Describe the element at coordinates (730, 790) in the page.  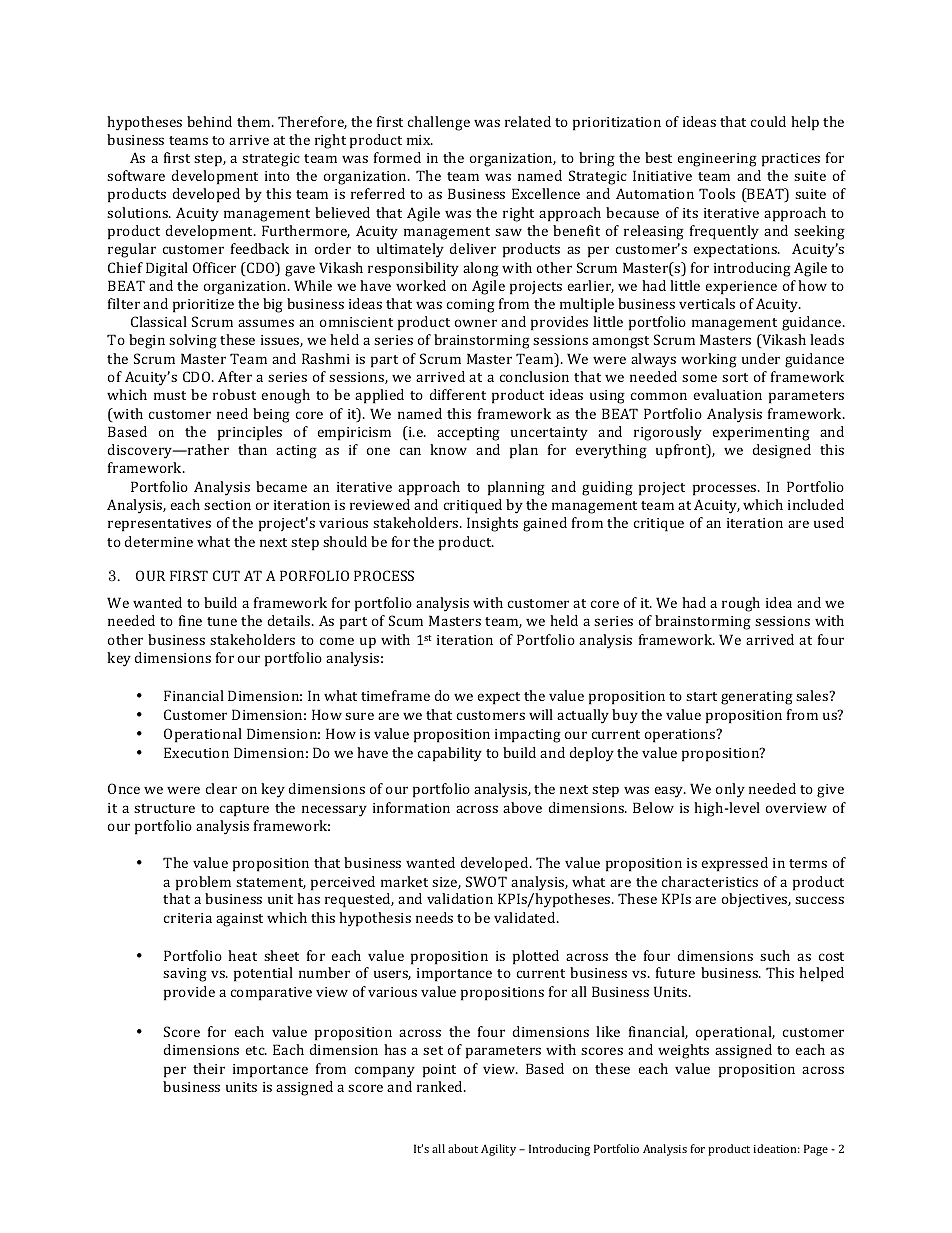
I see `only` at that location.
